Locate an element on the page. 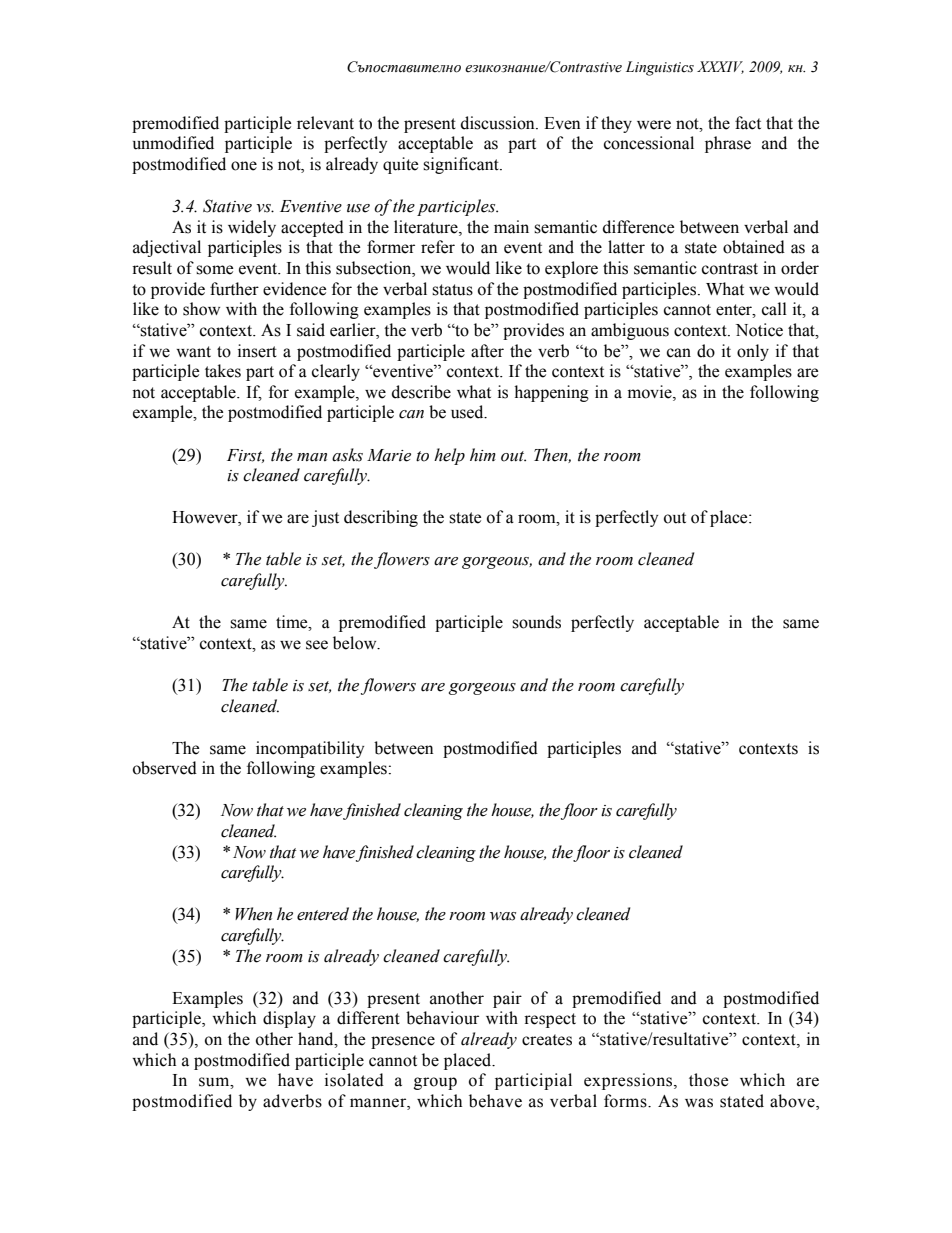 The image size is (952, 1233). display is located at coordinates (289, 1019).
